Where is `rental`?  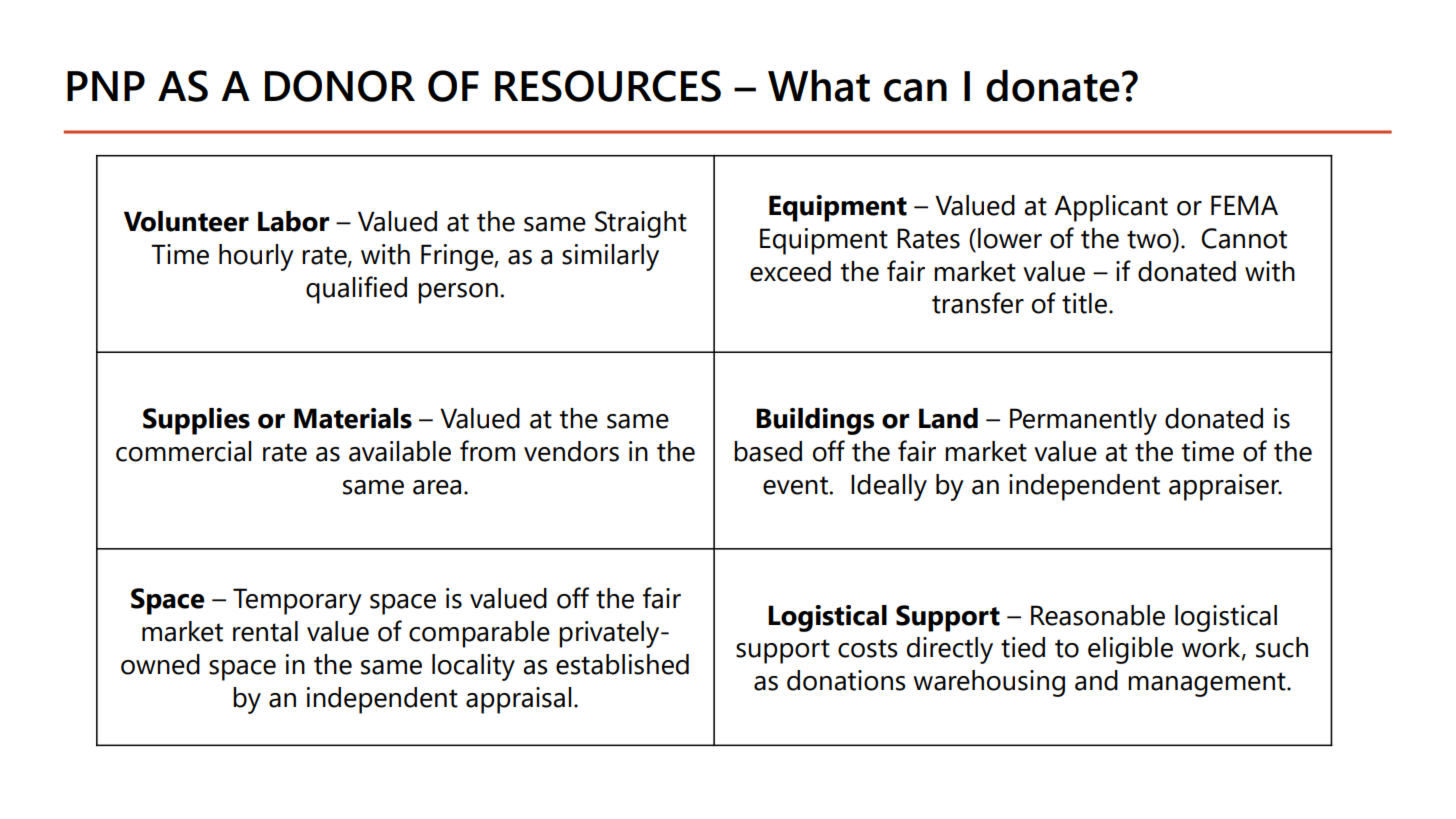 rental is located at coordinates (265, 631).
